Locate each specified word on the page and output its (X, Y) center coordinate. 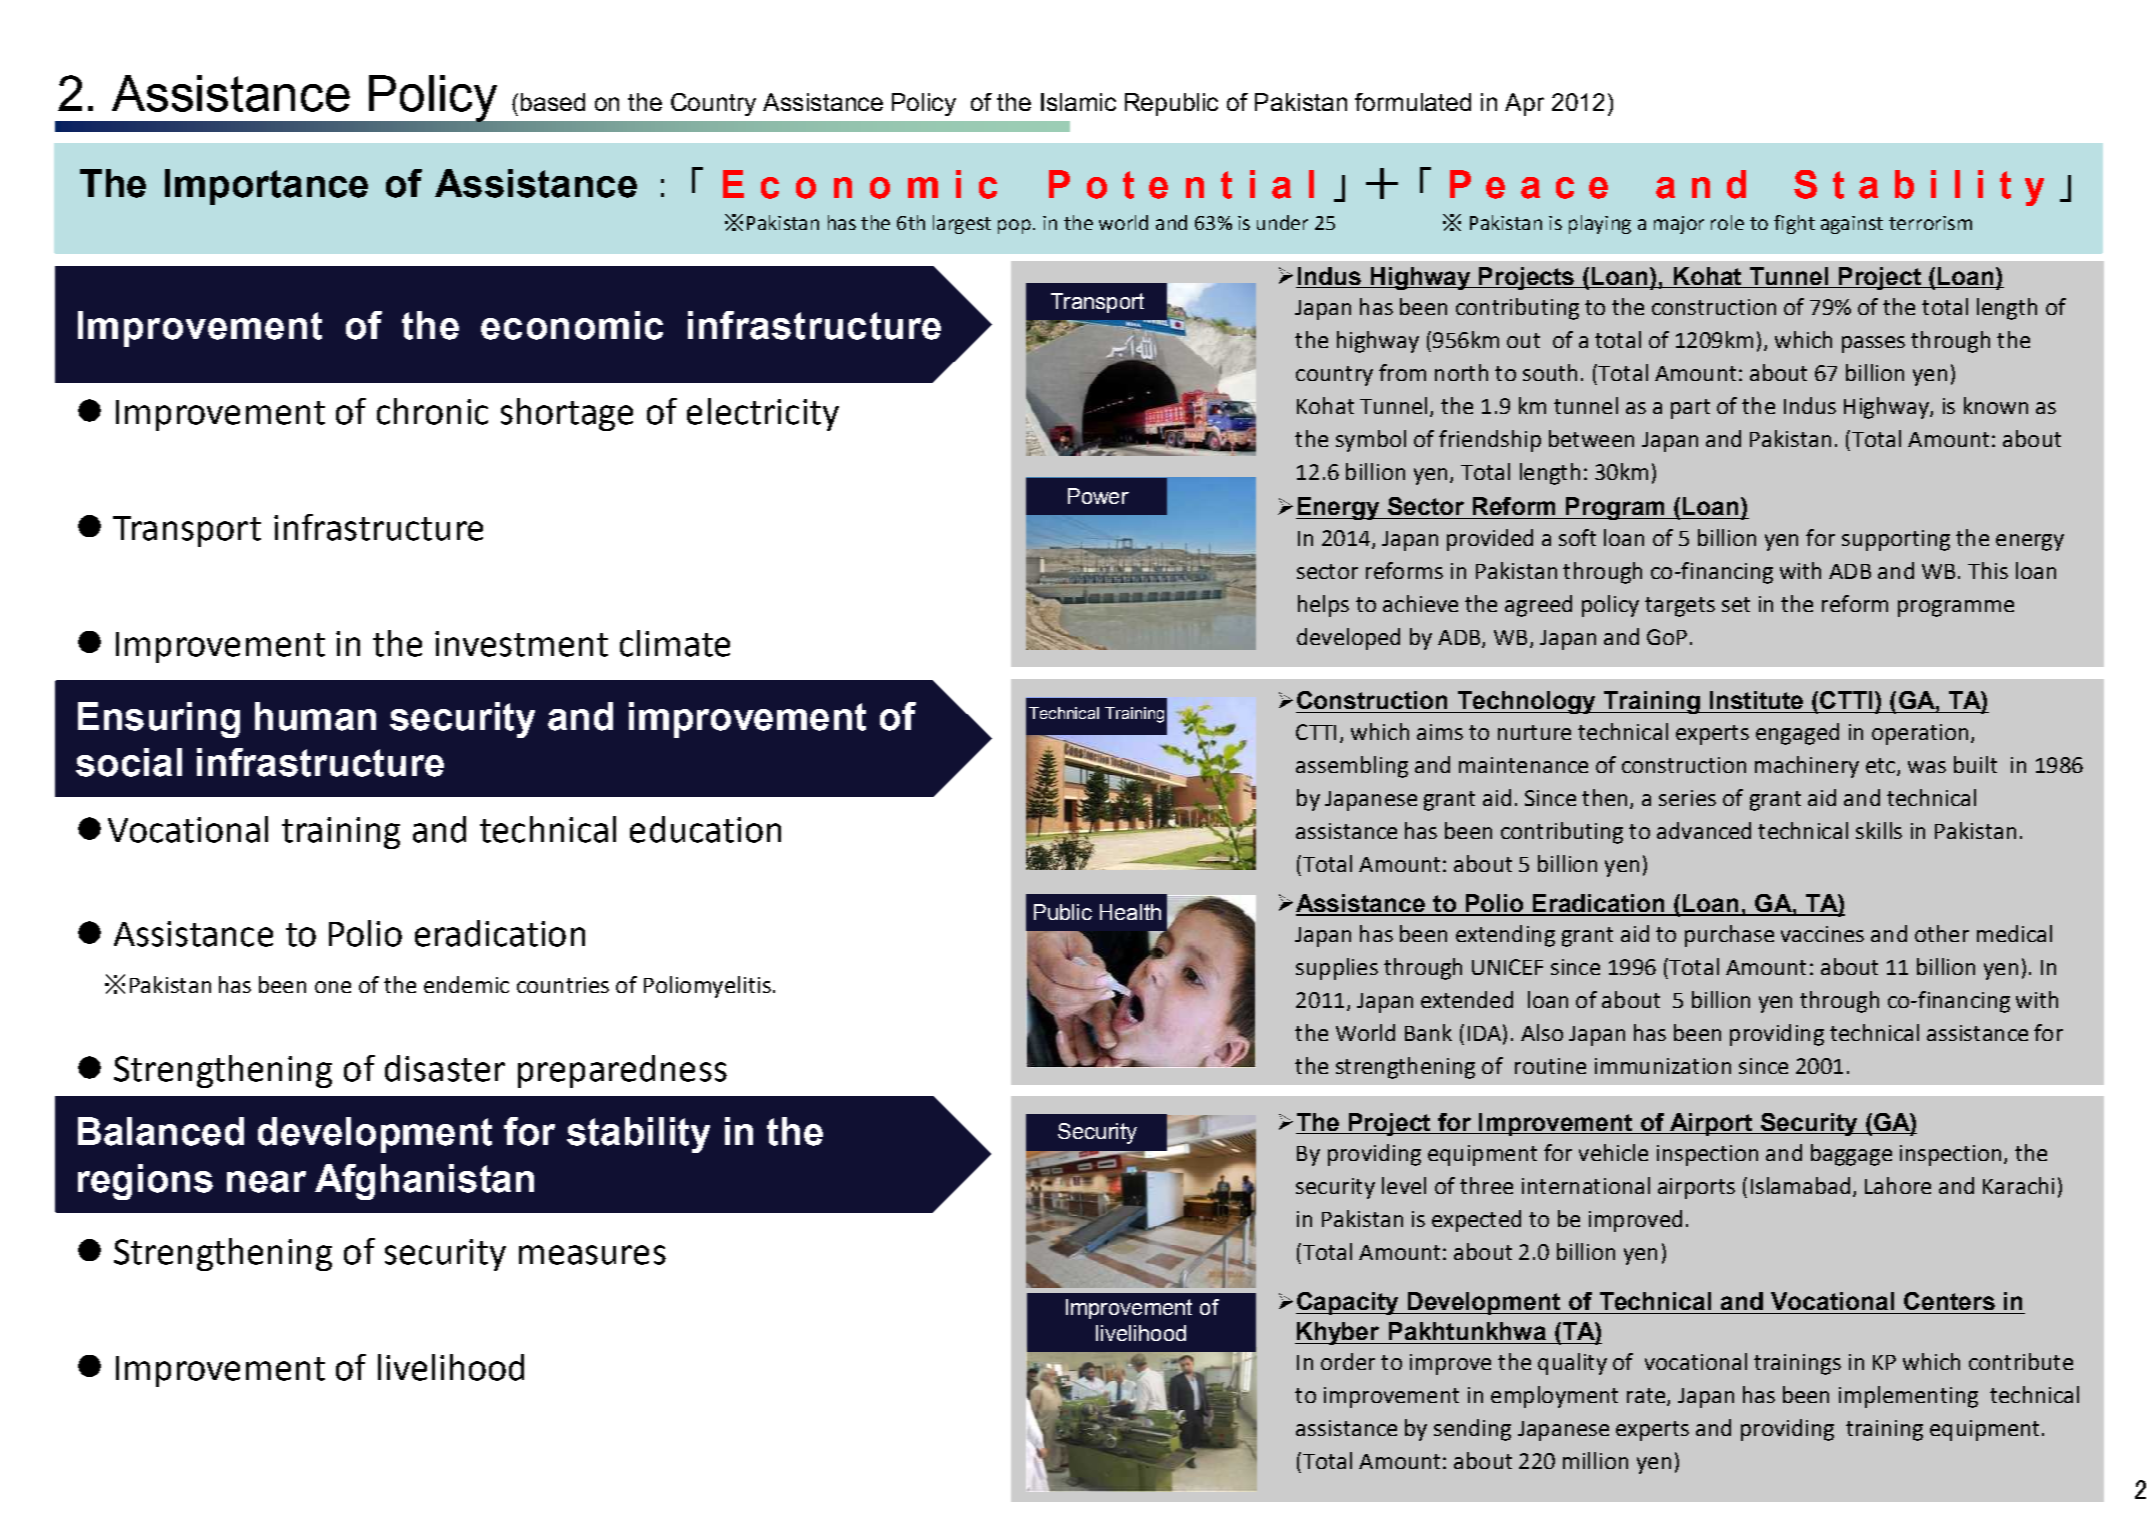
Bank (1428, 1032)
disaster (445, 1068)
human (315, 716)
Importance (266, 187)
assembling (1352, 767)
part (1690, 409)
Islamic (1078, 102)
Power (1098, 496)
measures (592, 1255)
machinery (1807, 767)
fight (1794, 224)
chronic (432, 411)
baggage (1851, 1155)
